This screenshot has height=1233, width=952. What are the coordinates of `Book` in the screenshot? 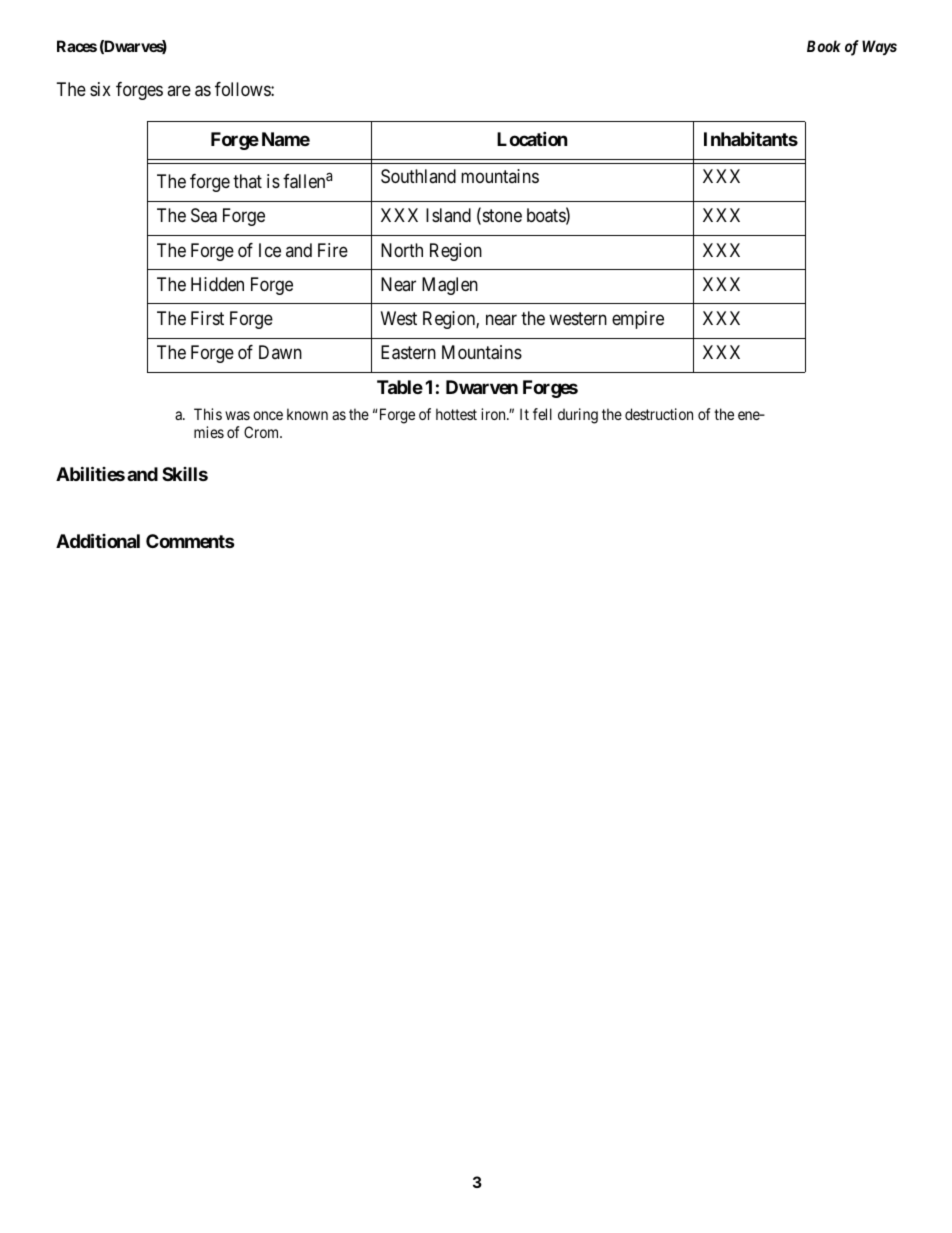 It's located at (824, 46).
